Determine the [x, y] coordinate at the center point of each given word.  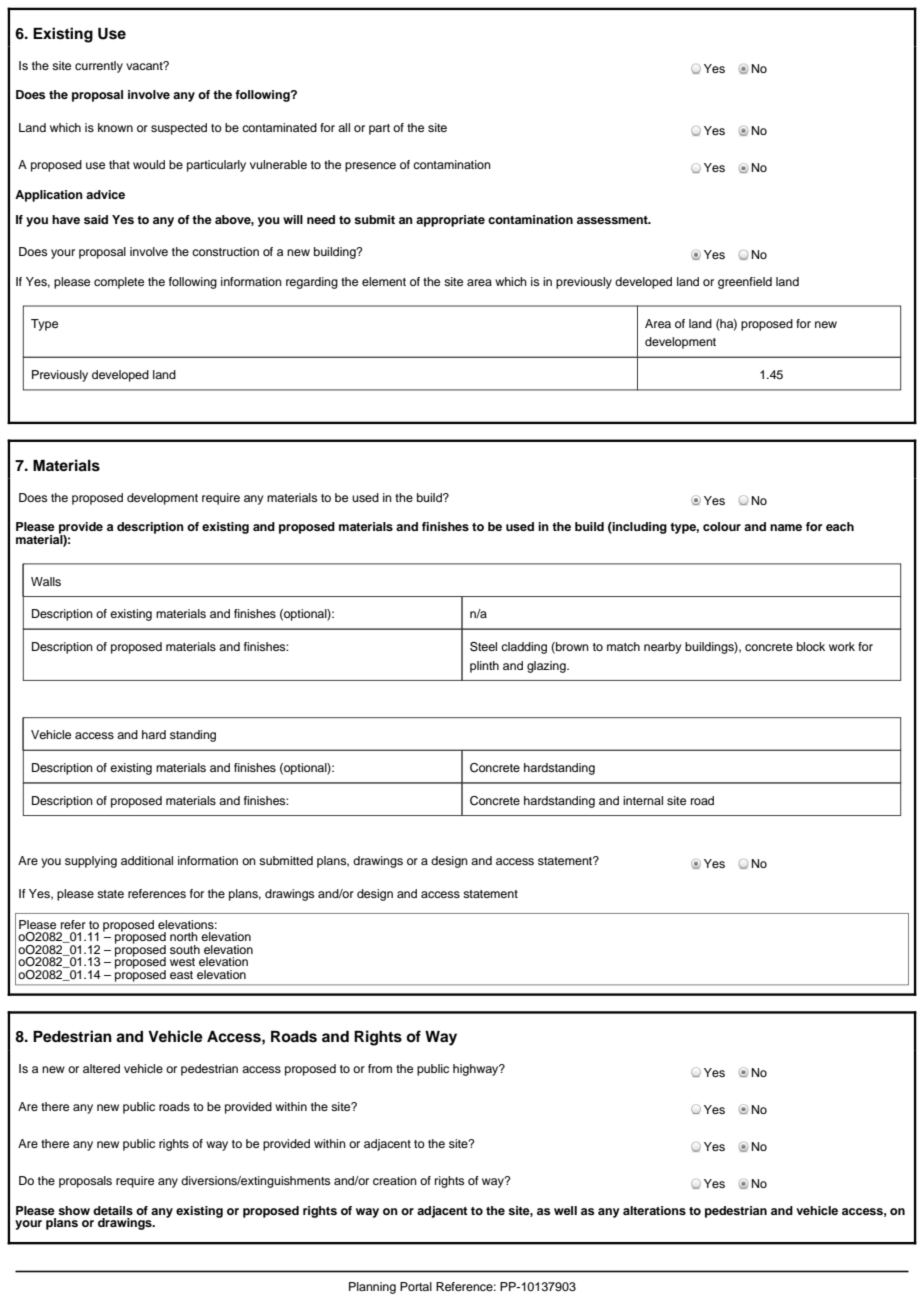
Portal [416, 1286]
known [115, 127]
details [113, 1210]
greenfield [745, 283]
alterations [654, 1210]
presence [370, 167]
